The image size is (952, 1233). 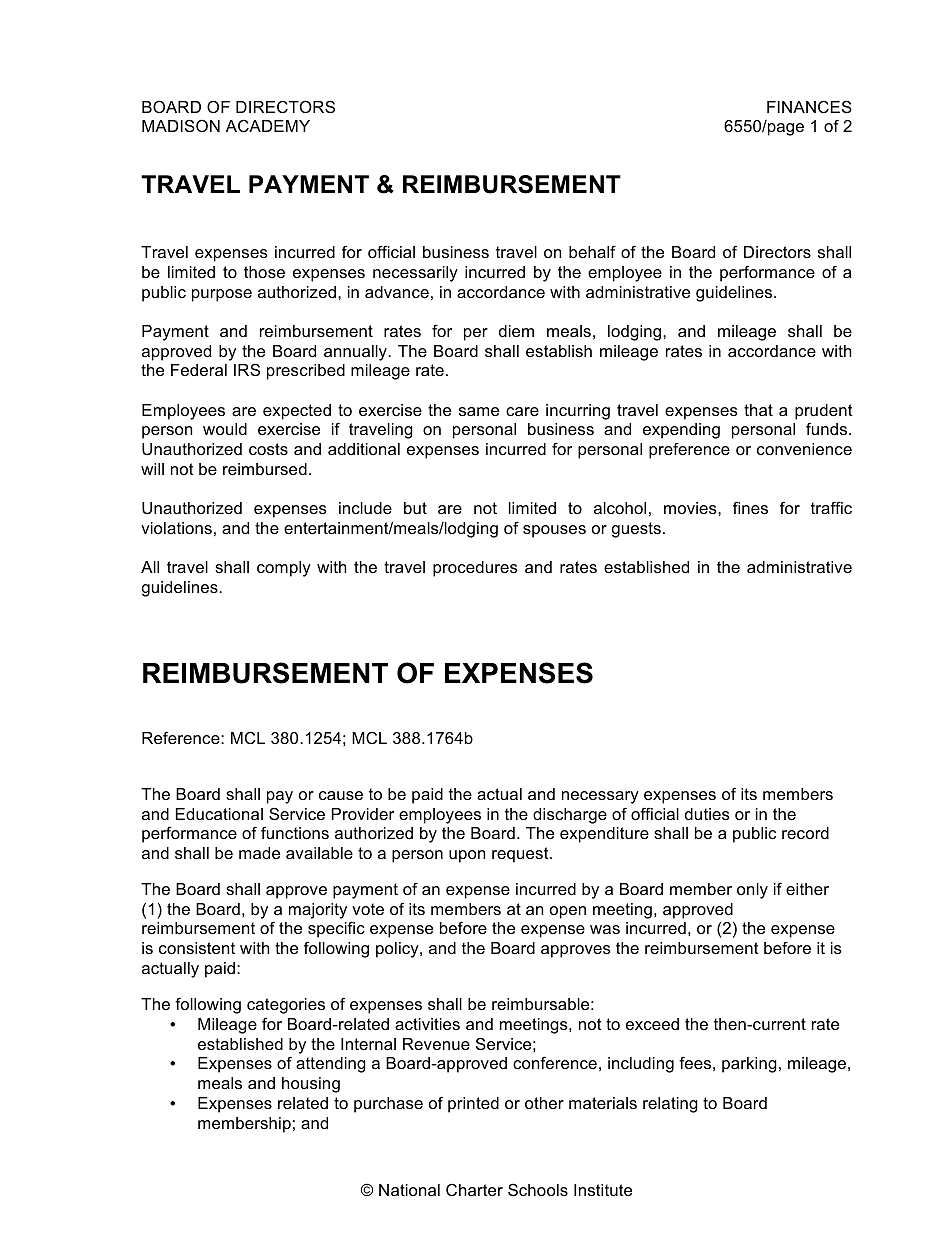 I want to click on ACADEMY, so click(x=268, y=125).
